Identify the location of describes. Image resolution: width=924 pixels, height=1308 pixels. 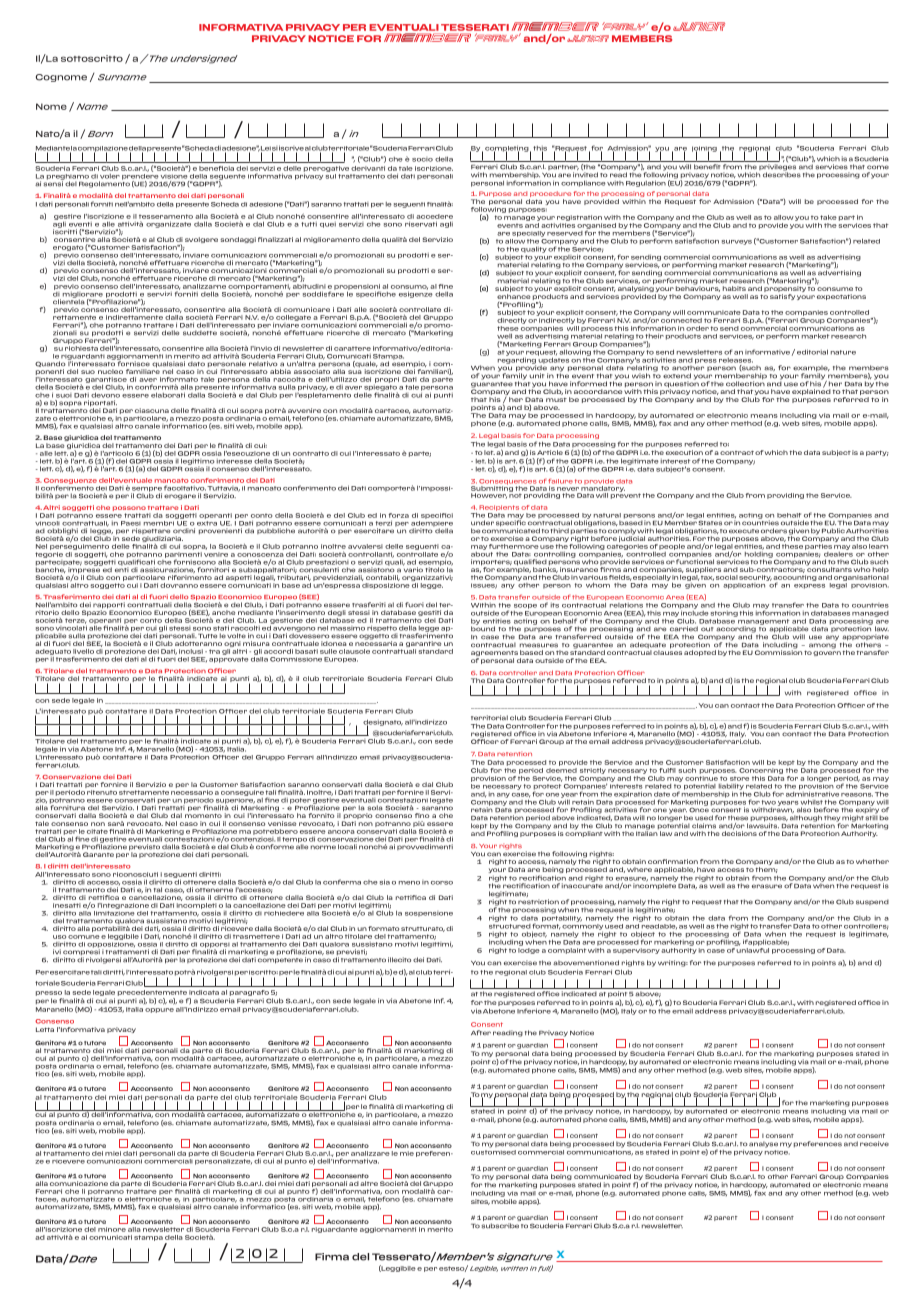
(782, 174).
